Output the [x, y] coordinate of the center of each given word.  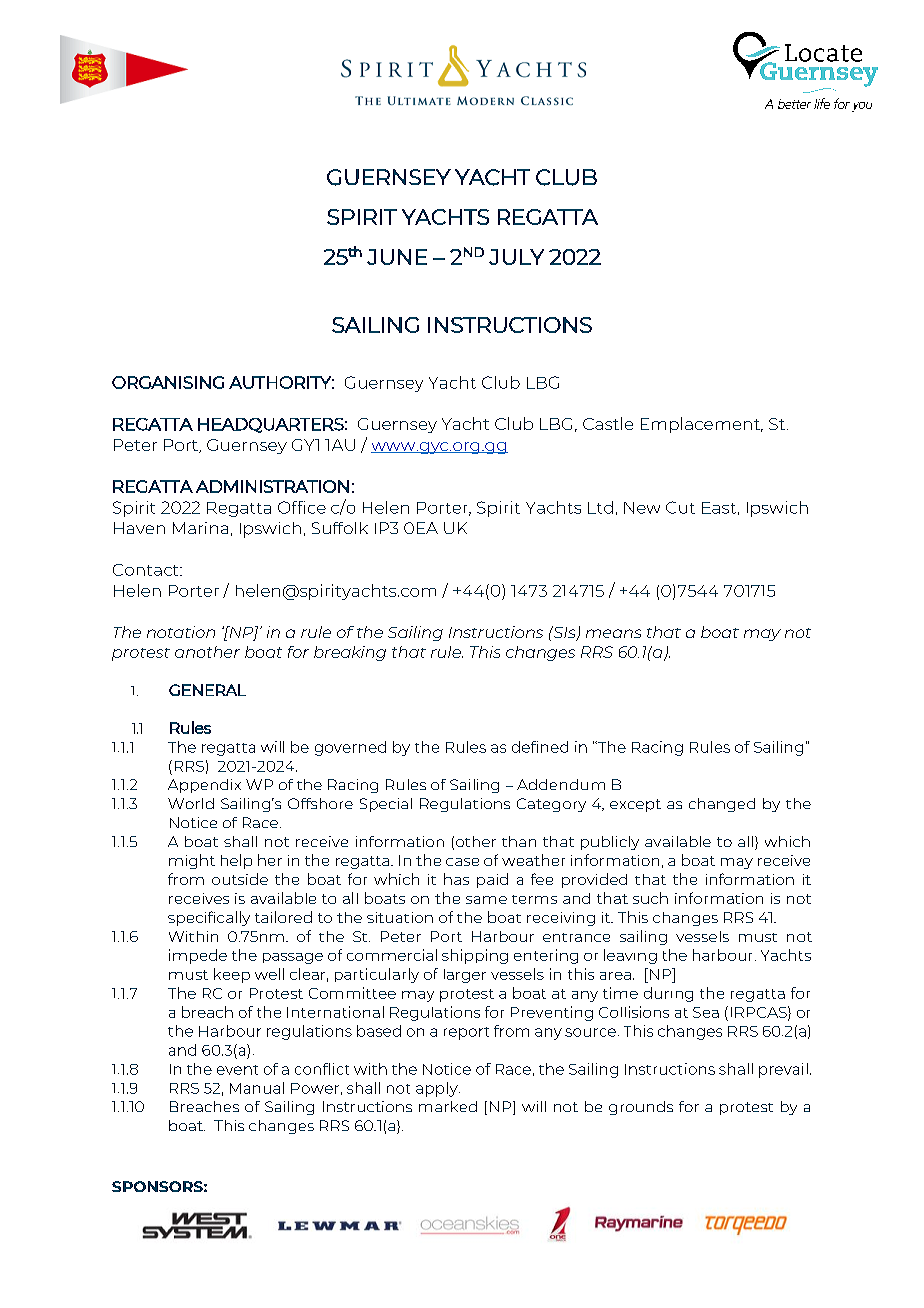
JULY [516, 257]
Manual [257, 1088]
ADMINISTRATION [272, 486]
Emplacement [701, 425]
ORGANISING [168, 382]
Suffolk [340, 528]
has [456, 879]
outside [240, 879]
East [719, 508]
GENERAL [207, 690]
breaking [350, 653]
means [613, 633]
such [650, 898]
